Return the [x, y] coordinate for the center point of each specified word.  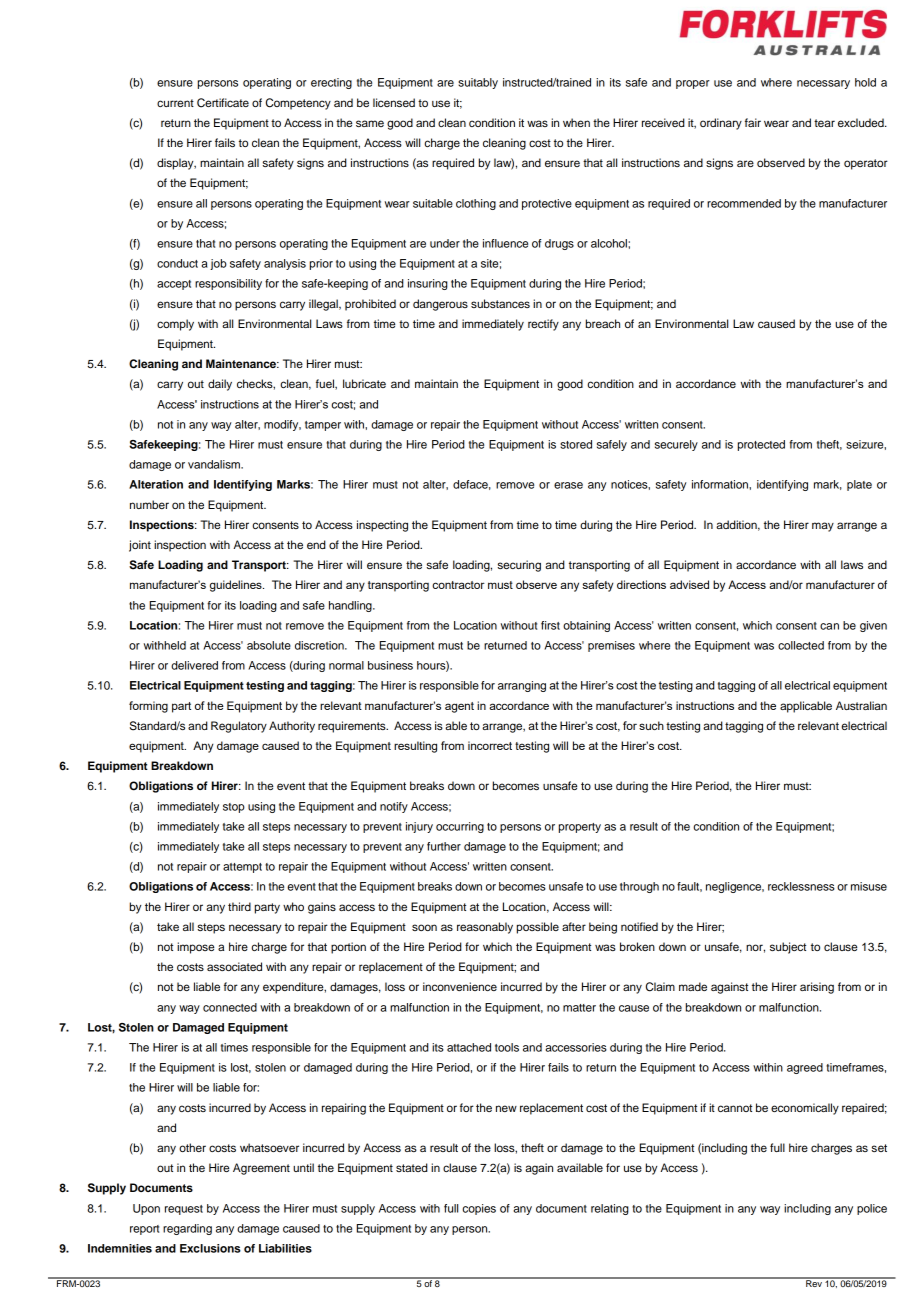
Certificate [223, 103]
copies [479, 1209]
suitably [478, 83]
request [184, 1210]
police [872, 1209]
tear [824, 123]
